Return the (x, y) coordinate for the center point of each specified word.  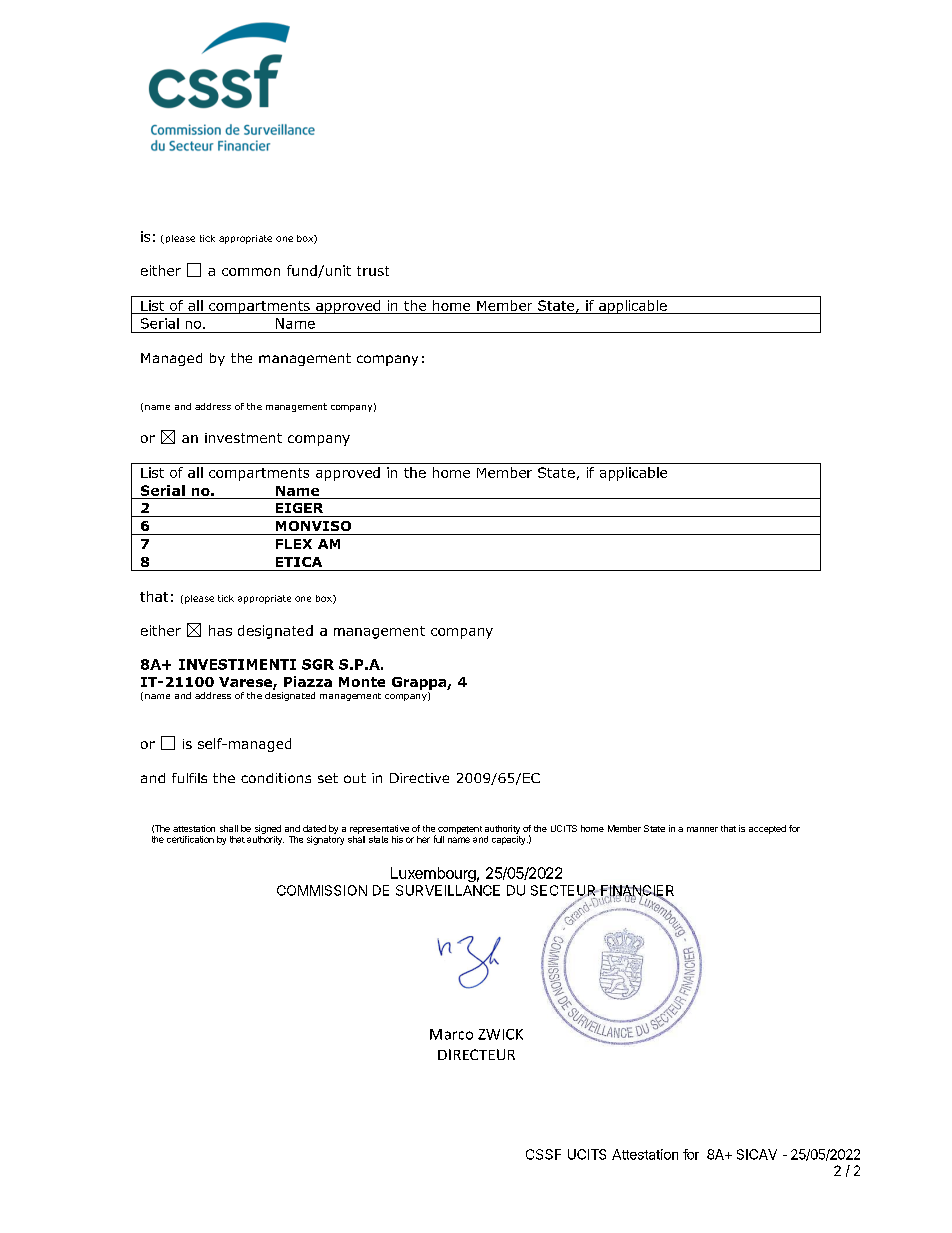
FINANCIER (637, 891)
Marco (451, 1034)
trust (373, 271)
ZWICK (500, 1034)
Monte (362, 682)
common (251, 272)
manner (702, 829)
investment (243, 438)
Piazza (308, 681)
